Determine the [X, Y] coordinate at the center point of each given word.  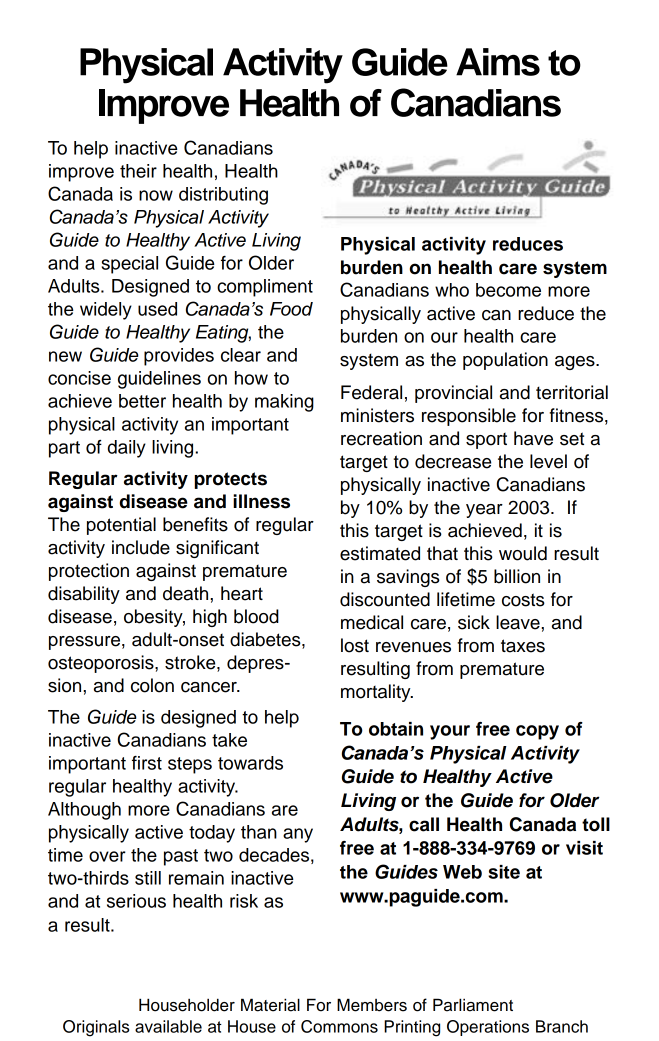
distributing [223, 196]
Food [291, 309]
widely [106, 311]
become [508, 290]
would [523, 553]
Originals [96, 1028]
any [298, 835]
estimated [380, 553]
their [138, 171]
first [147, 763]
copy [537, 732]
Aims [498, 62]
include [141, 547]
